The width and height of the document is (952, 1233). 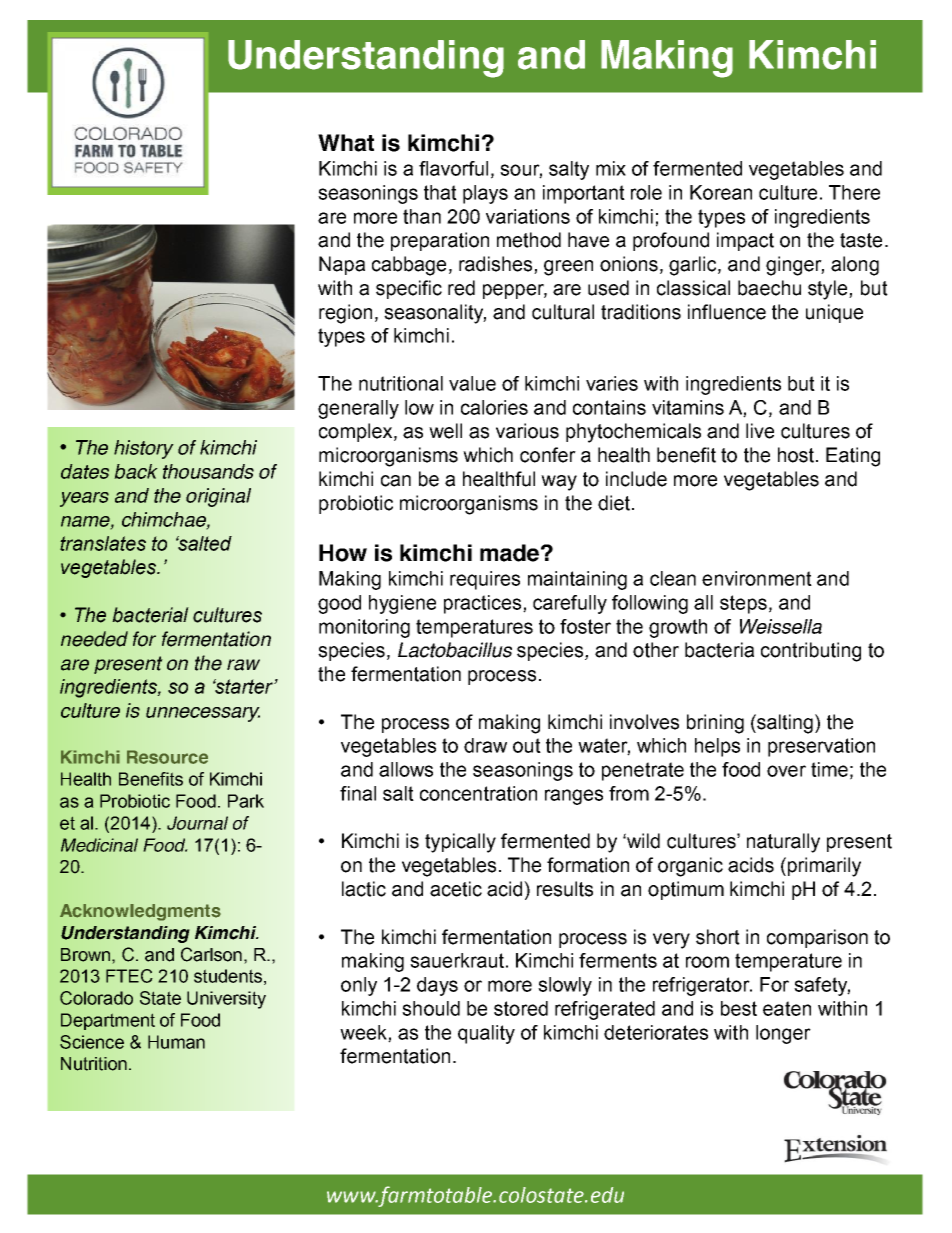 What do you see at coordinates (176, 1042) in the document?
I see `Human` at bounding box center [176, 1042].
